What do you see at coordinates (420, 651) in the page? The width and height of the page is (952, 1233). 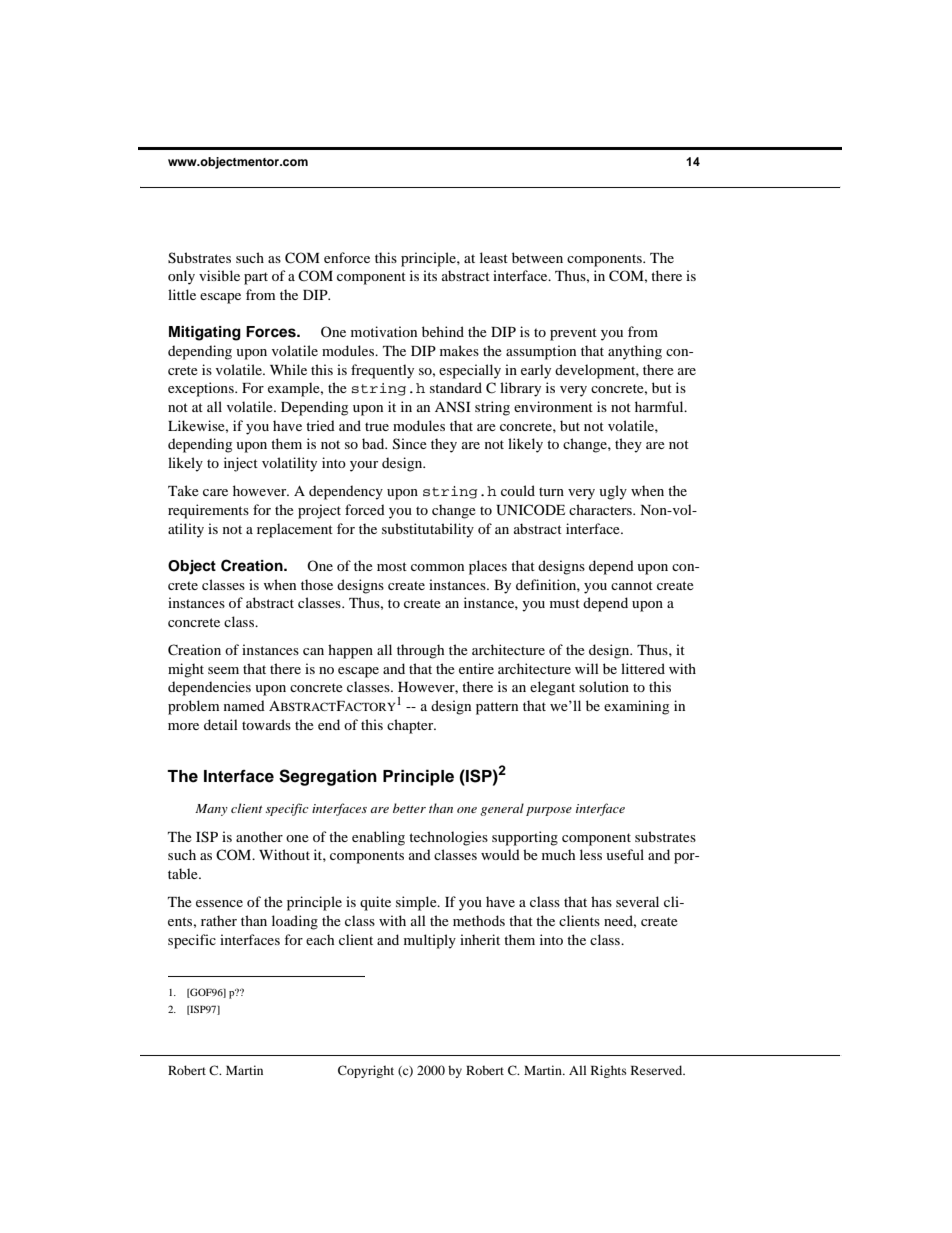 I see `through` at bounding box center [420, 651].
